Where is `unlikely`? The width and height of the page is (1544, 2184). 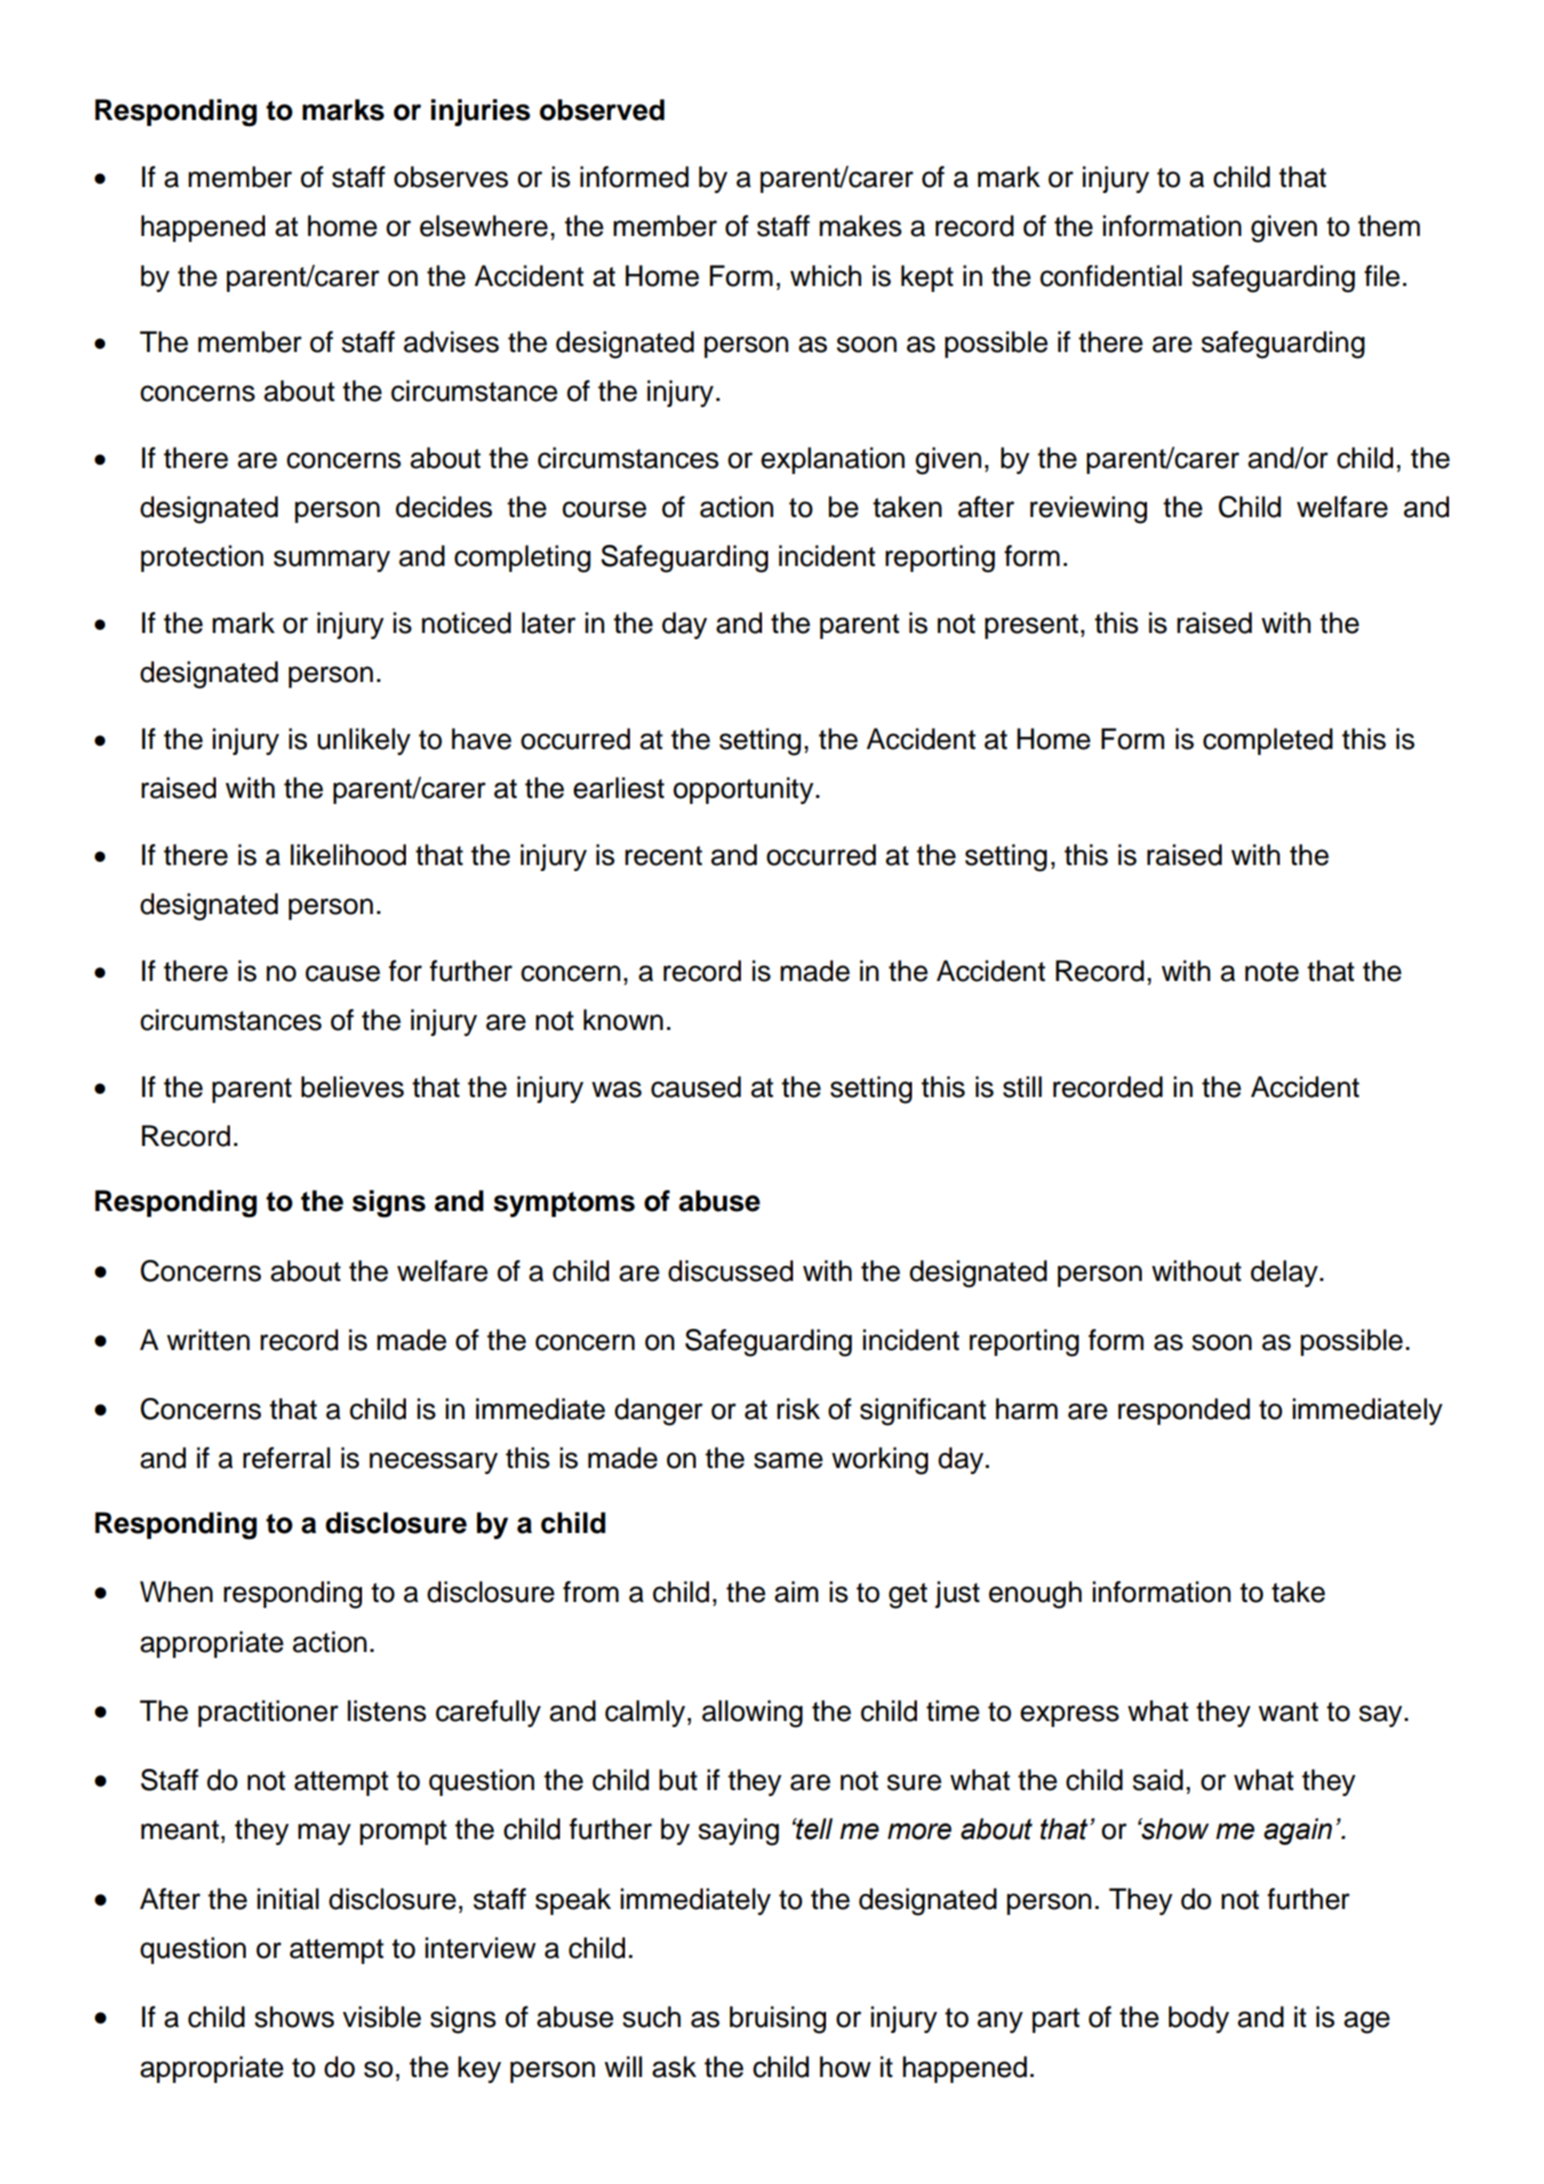 unlikely is located at coordinates (364, 741).
